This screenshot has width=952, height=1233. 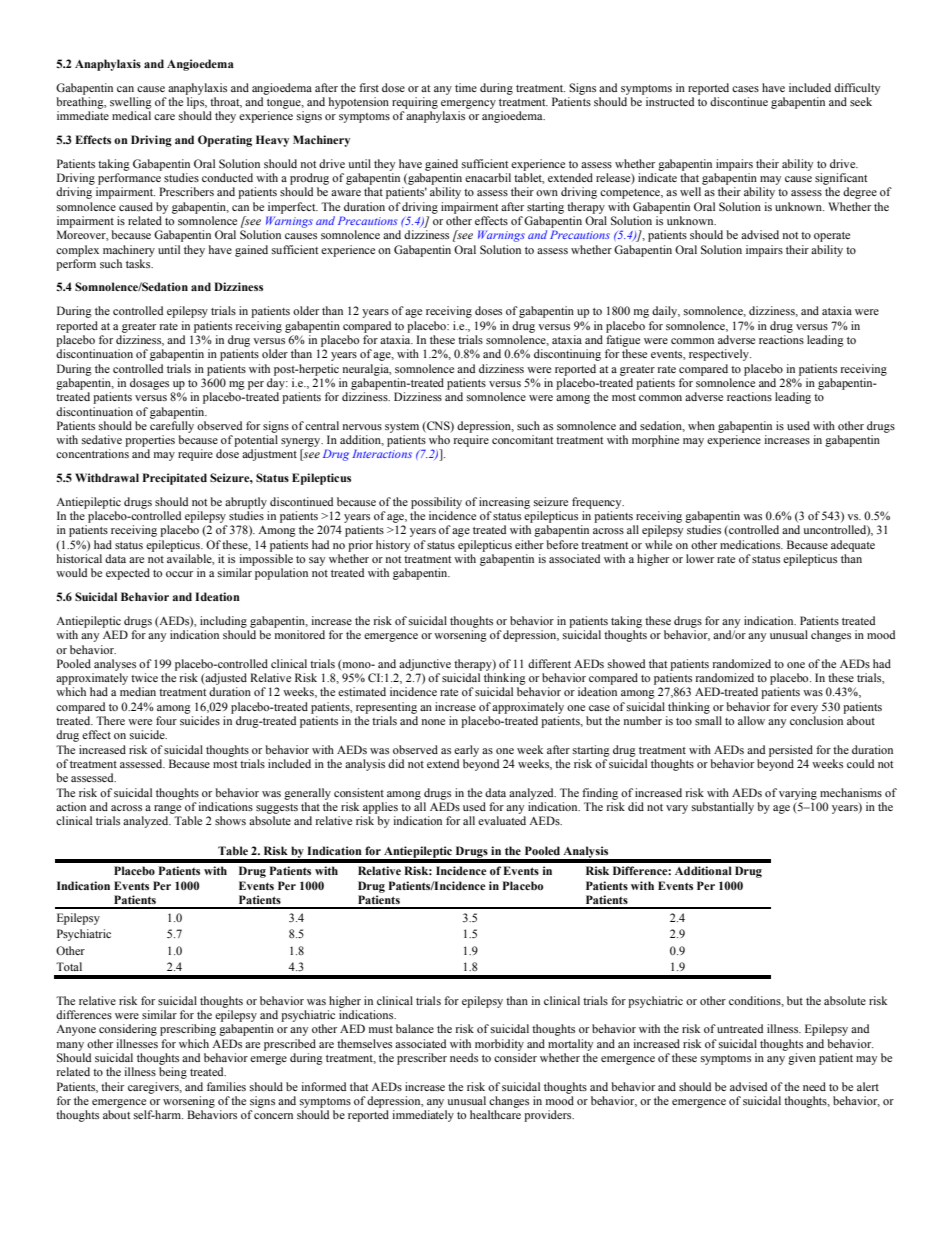 I want to click on seek, so click(x=861, y=101).
